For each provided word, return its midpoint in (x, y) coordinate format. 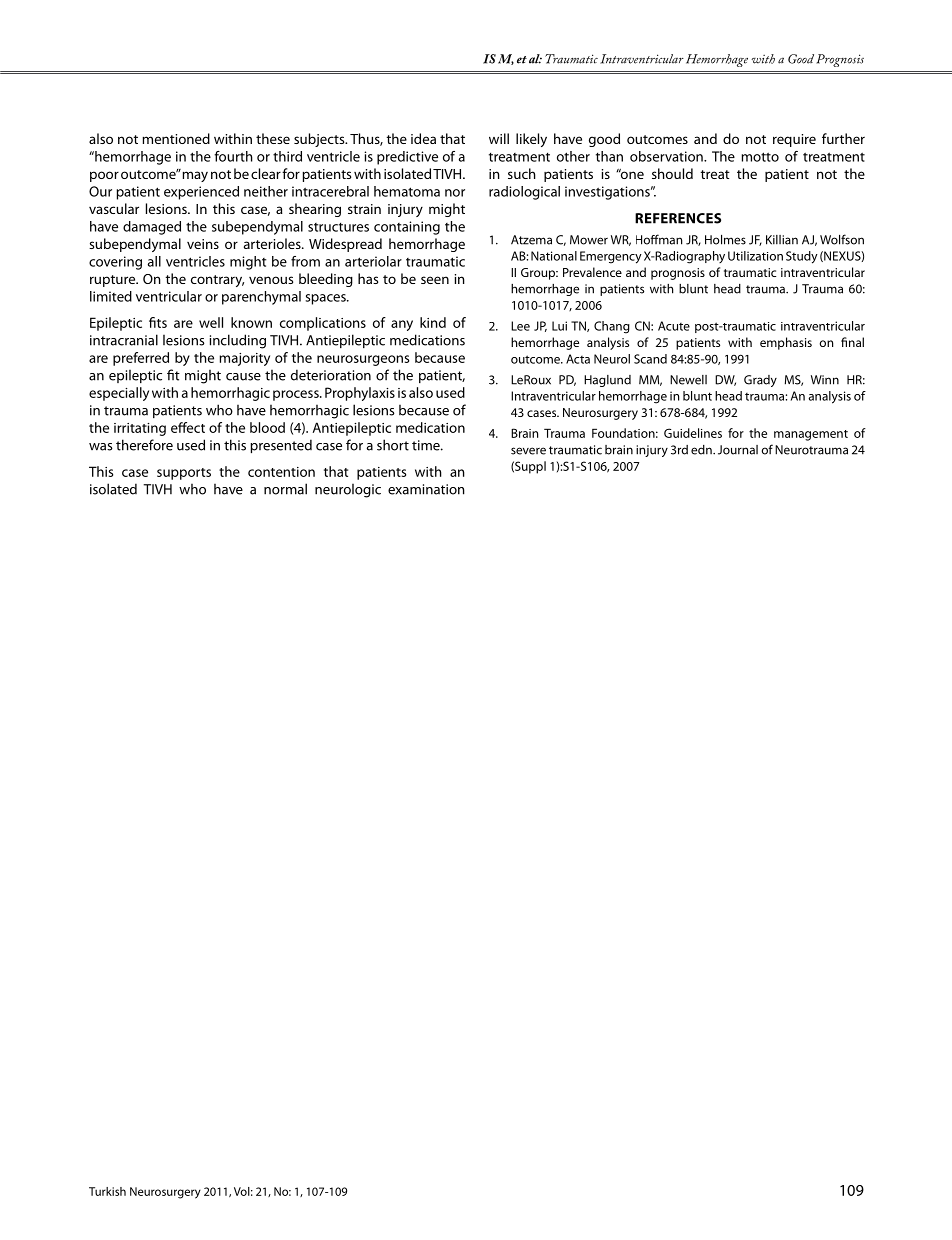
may (195, 176)
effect (188, 427)
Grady (760, 381)
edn (702, 450)
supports (184, 474)
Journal (738, 450)
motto (760, 157)
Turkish (107, 1191)
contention (281, 472)
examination (426, 489)
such (522, 173)
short (393, 445)
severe (528, 451)
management (811, 435)
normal (285, 489)
